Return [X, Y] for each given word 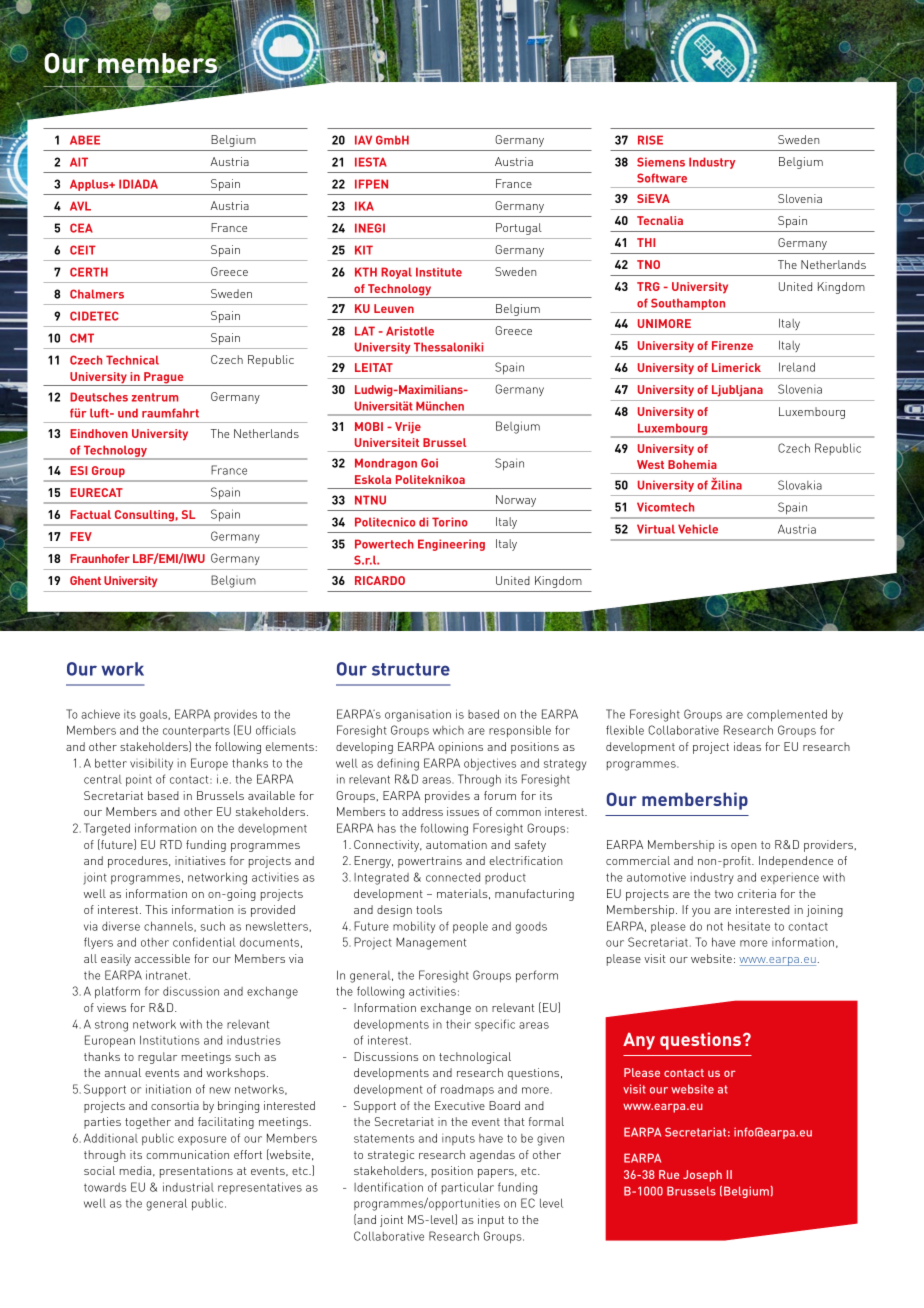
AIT [79, 162]
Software [662, 178]
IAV [363, 140]
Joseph [702, 1176]
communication [187, 1154]
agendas [492, 1156]
